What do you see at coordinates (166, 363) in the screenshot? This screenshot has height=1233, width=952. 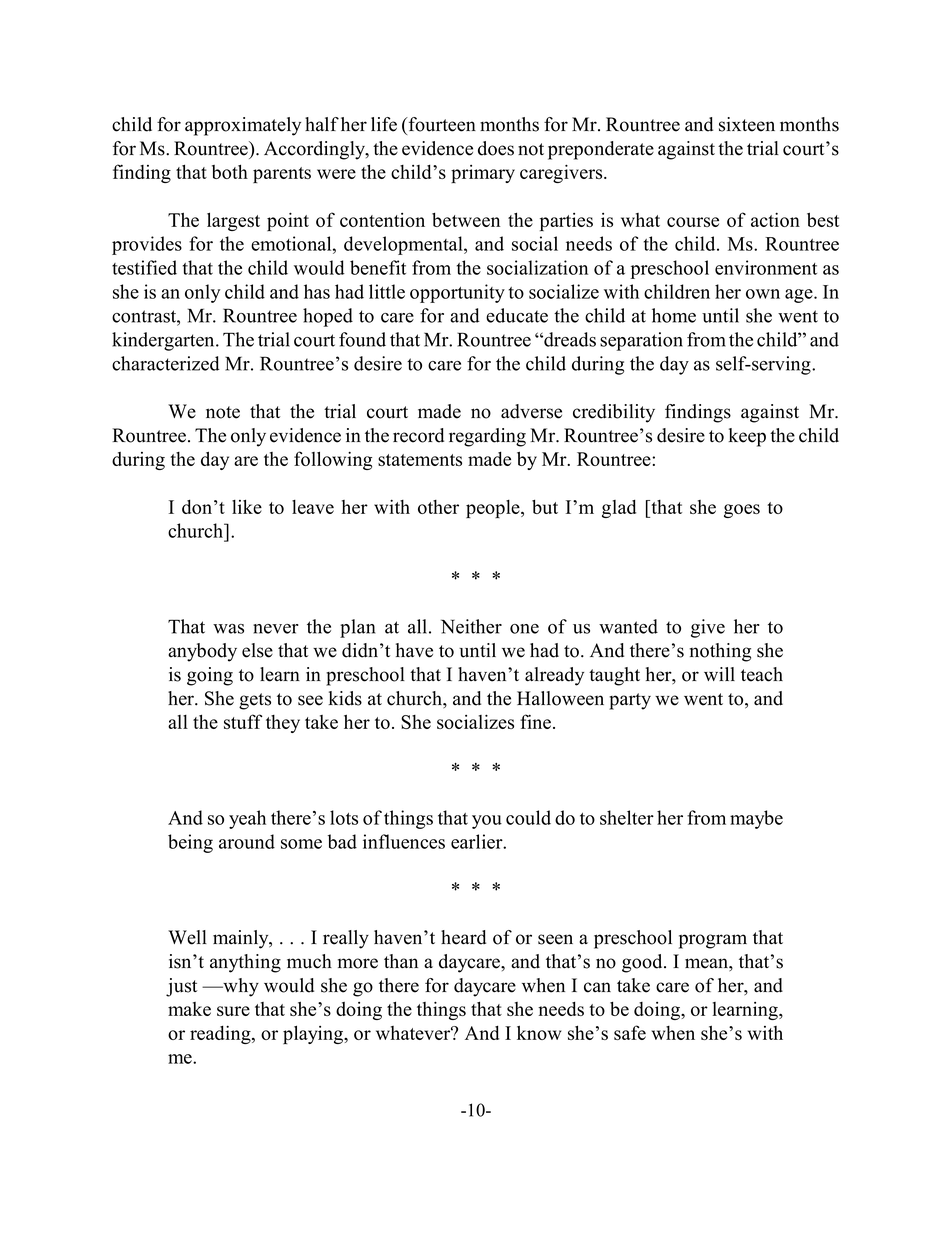 I see `characterized` at bounding box center [166, 363].
